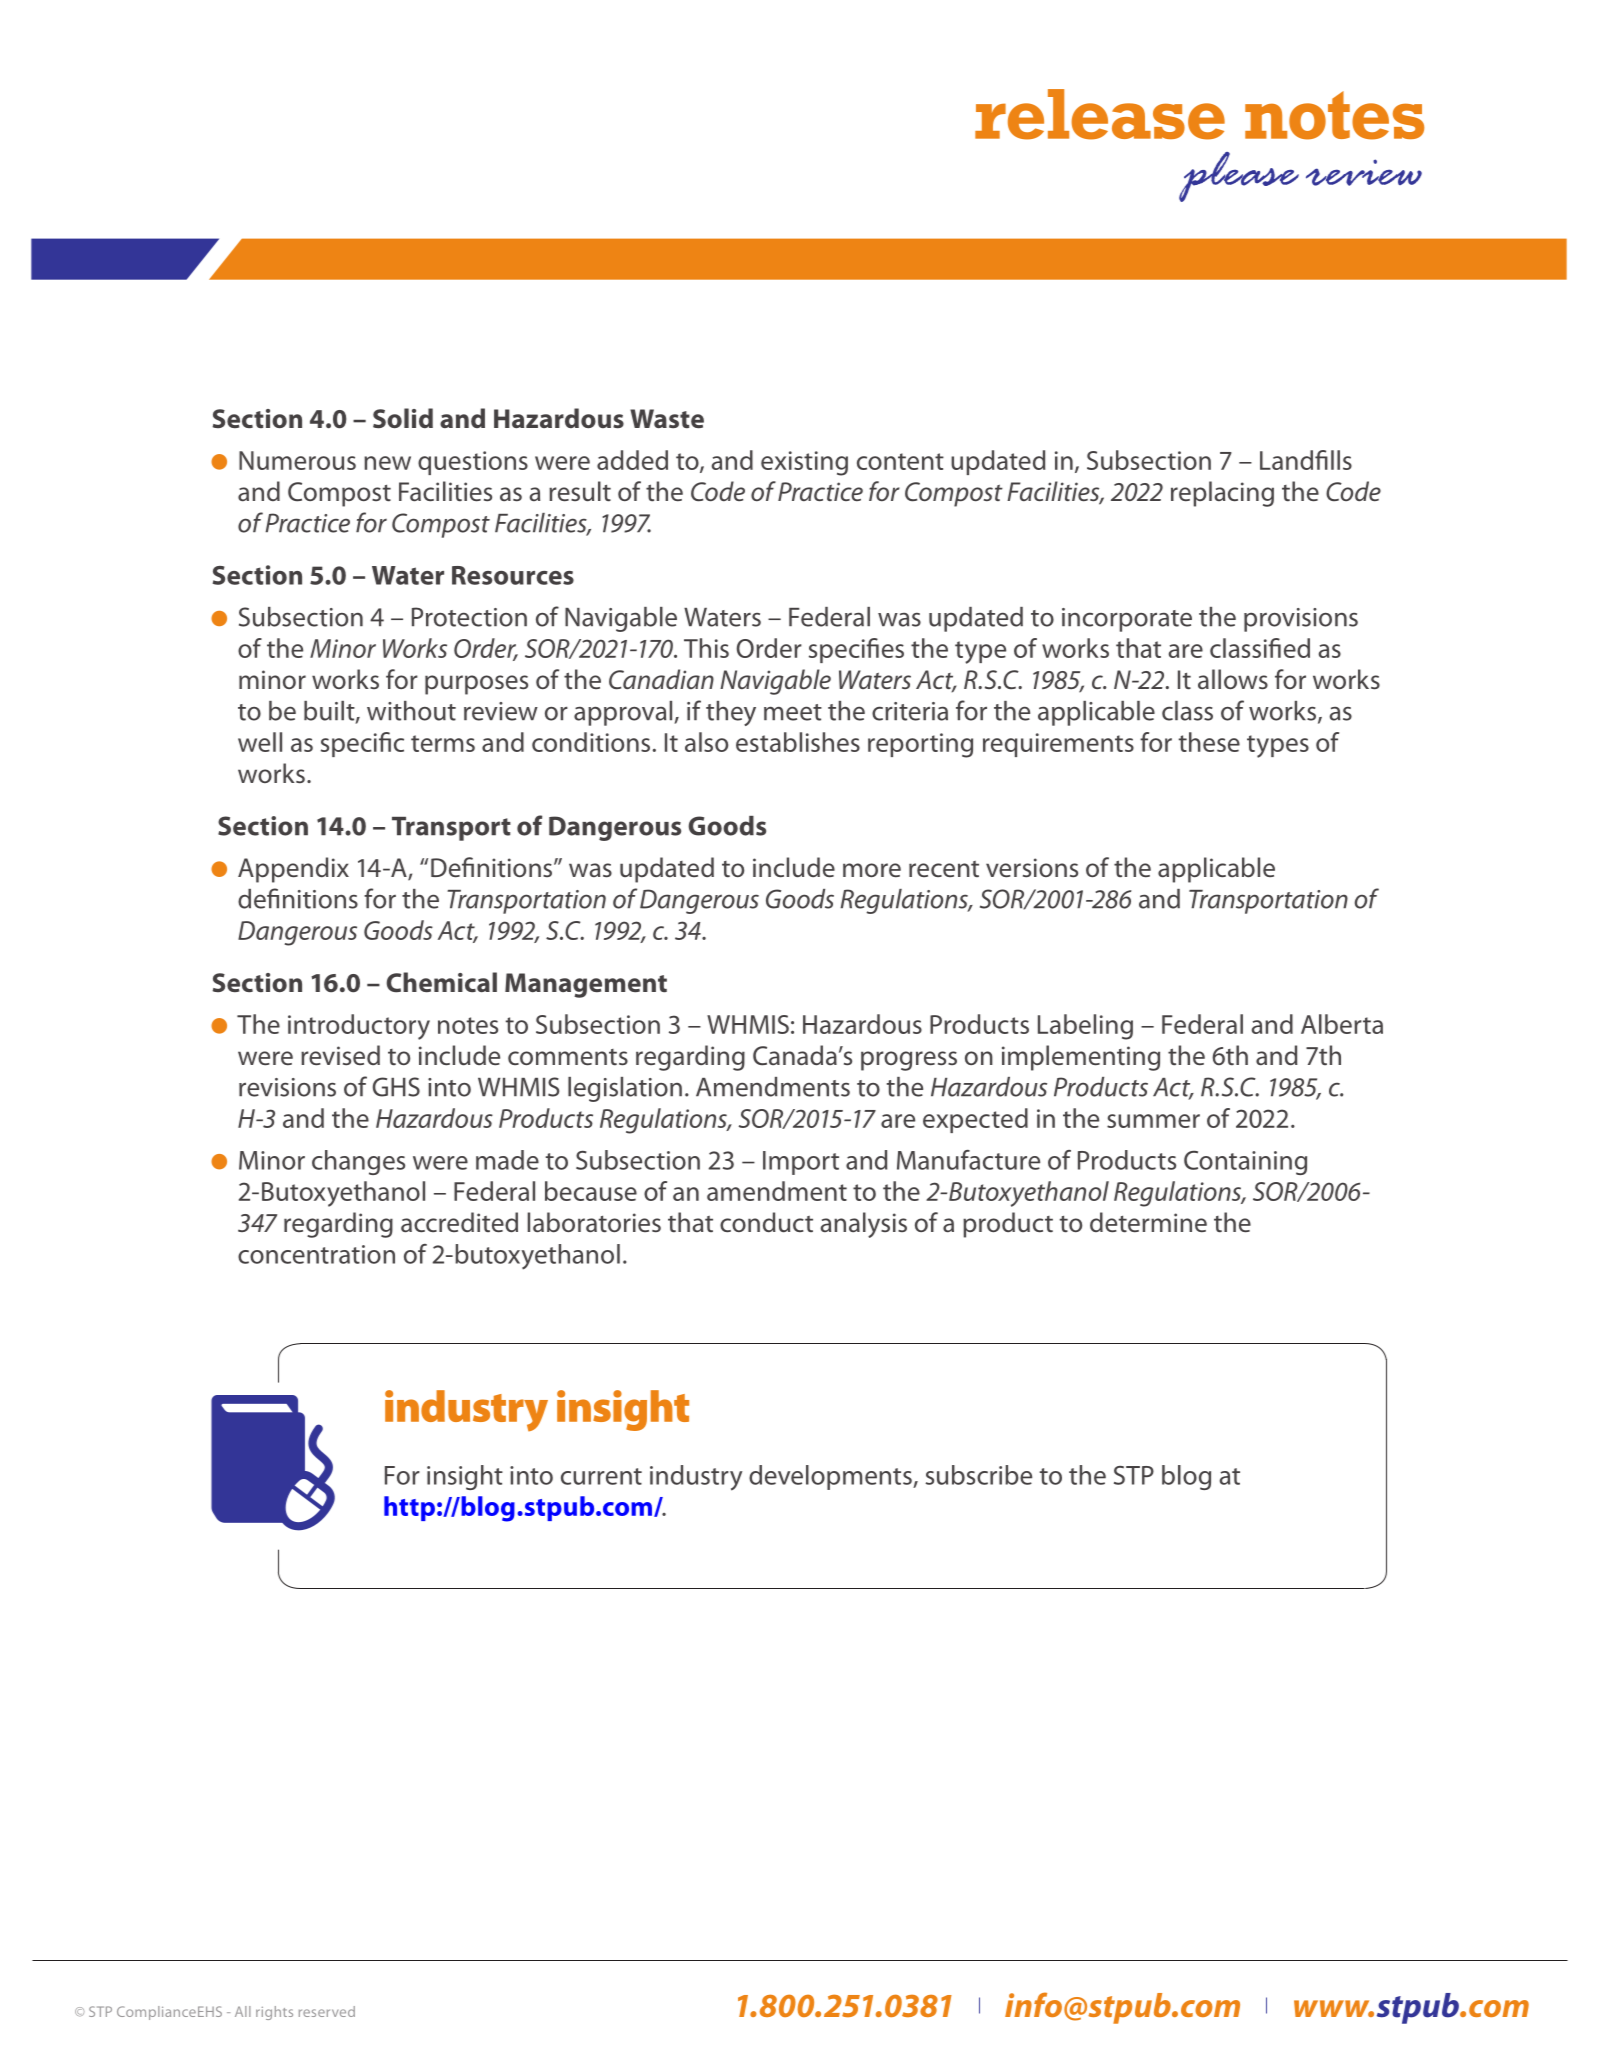 This screenshot has height=2068, width=1598. Describe the element at coordinates (601, 1476) in the screenshot. I see `current` at that location.
